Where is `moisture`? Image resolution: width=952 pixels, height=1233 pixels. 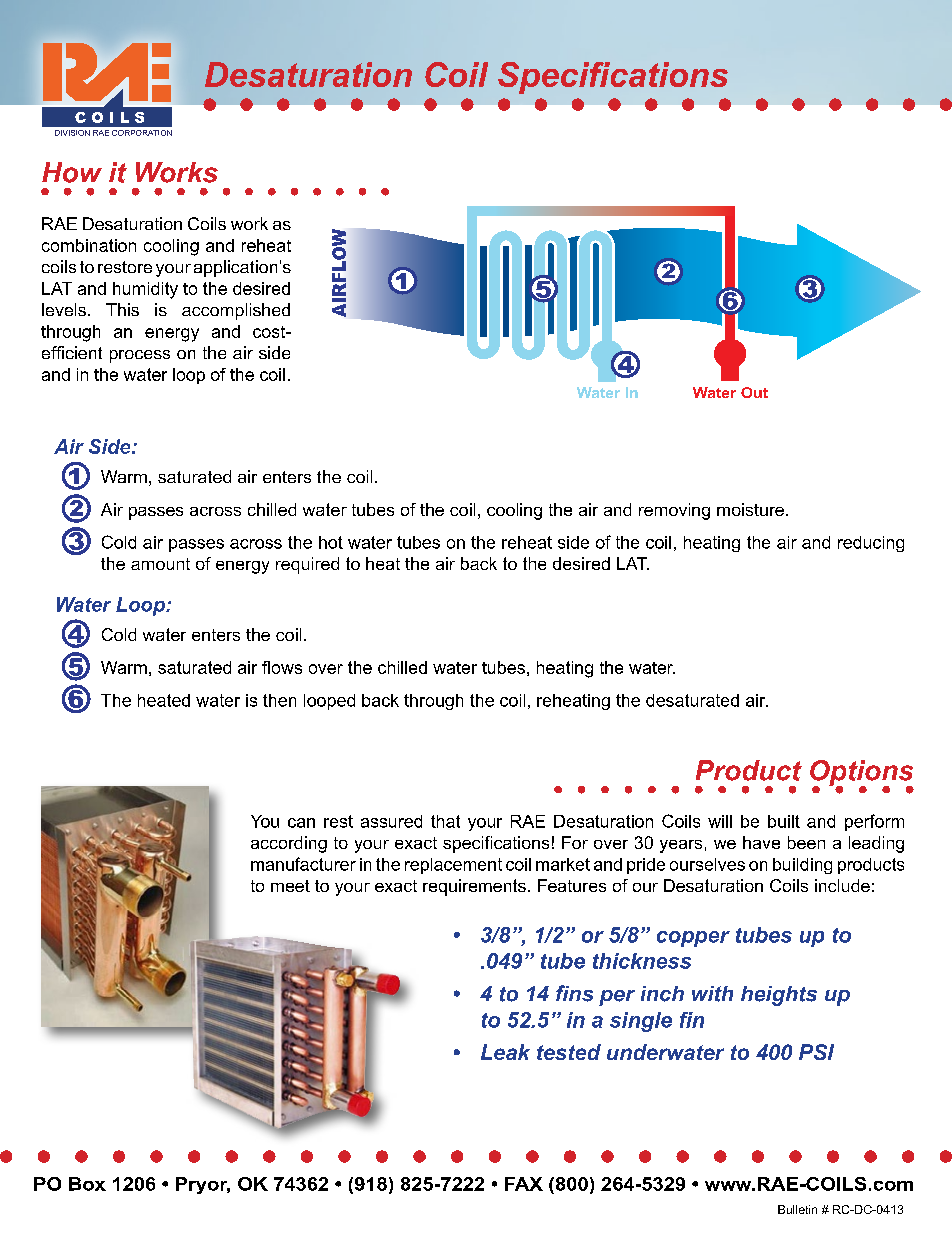
moisture is located at coordinates (752, 509).
